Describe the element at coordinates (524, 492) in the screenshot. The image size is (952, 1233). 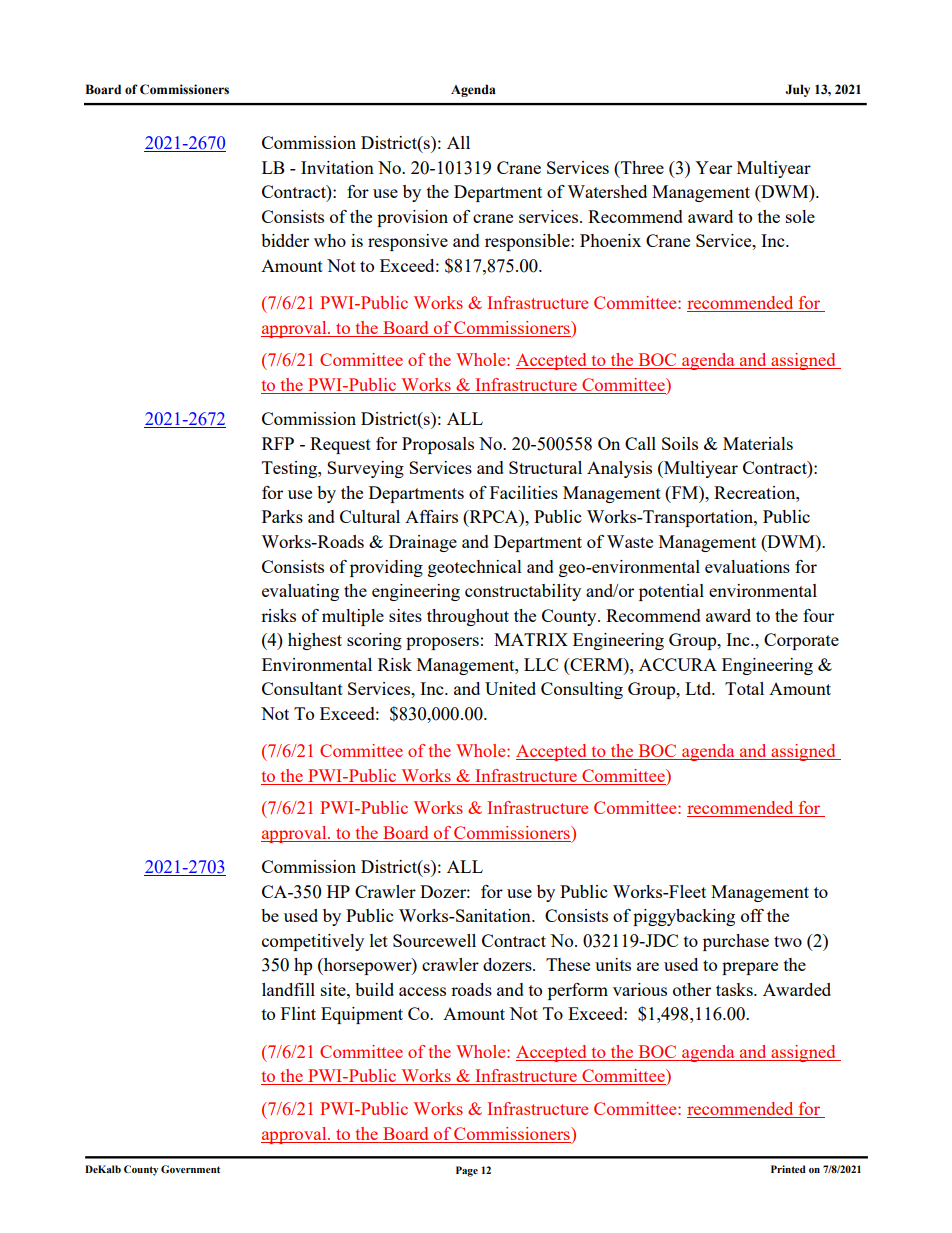
I see `Facilities` at that location.
